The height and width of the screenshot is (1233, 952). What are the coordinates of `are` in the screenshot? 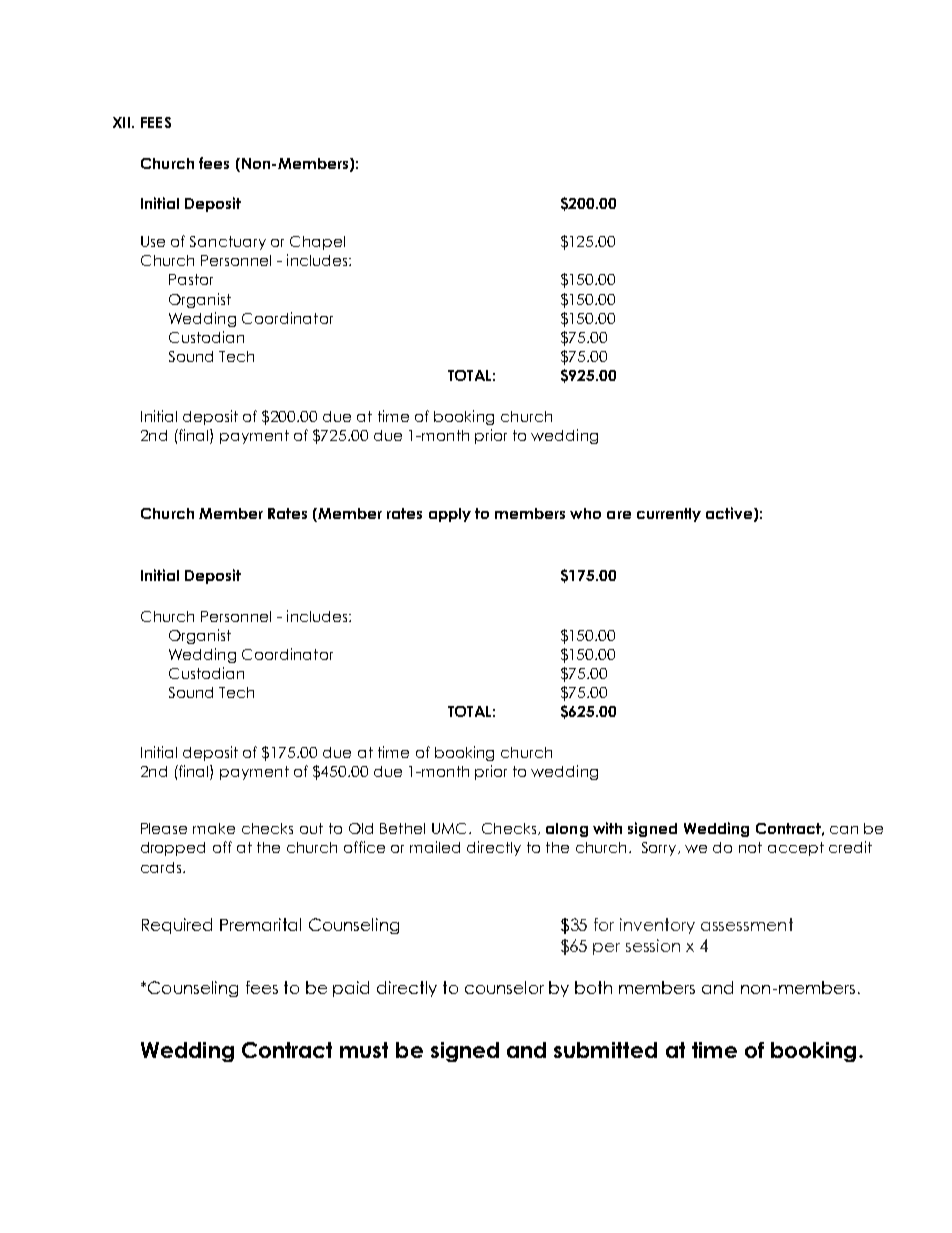 It's located at (619, 515).
